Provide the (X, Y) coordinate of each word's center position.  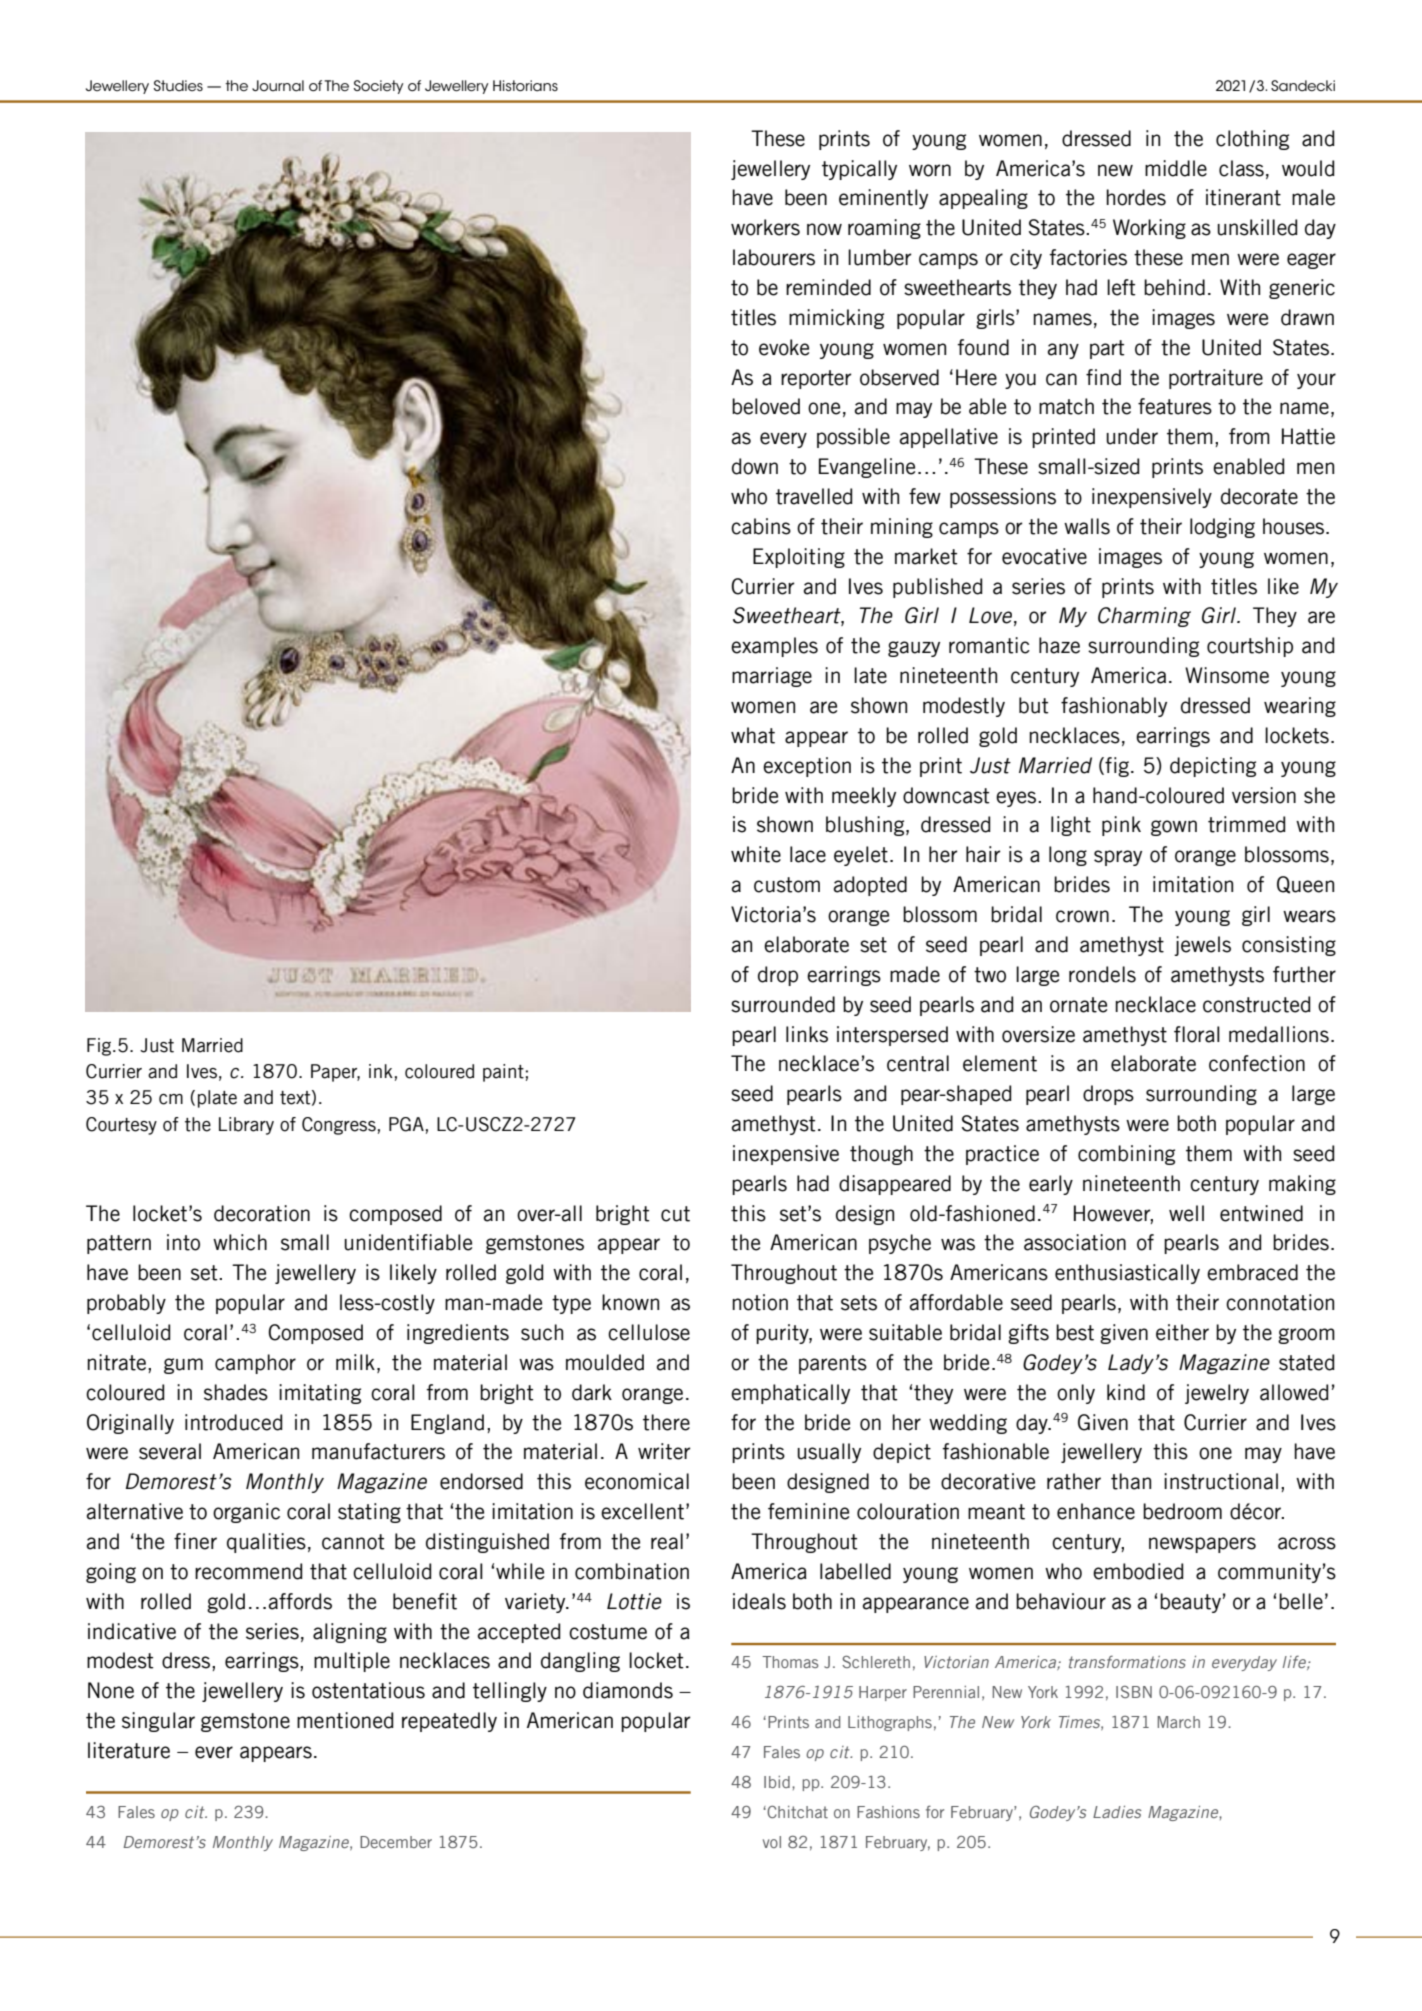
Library (246, 1126)
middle (1176, 168)
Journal (278, 86)
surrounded (783, 1004)
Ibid (777, 1782)
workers (765, 227)
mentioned (345, 1720)
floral (1197, 1034)
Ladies (1117, 1812)
